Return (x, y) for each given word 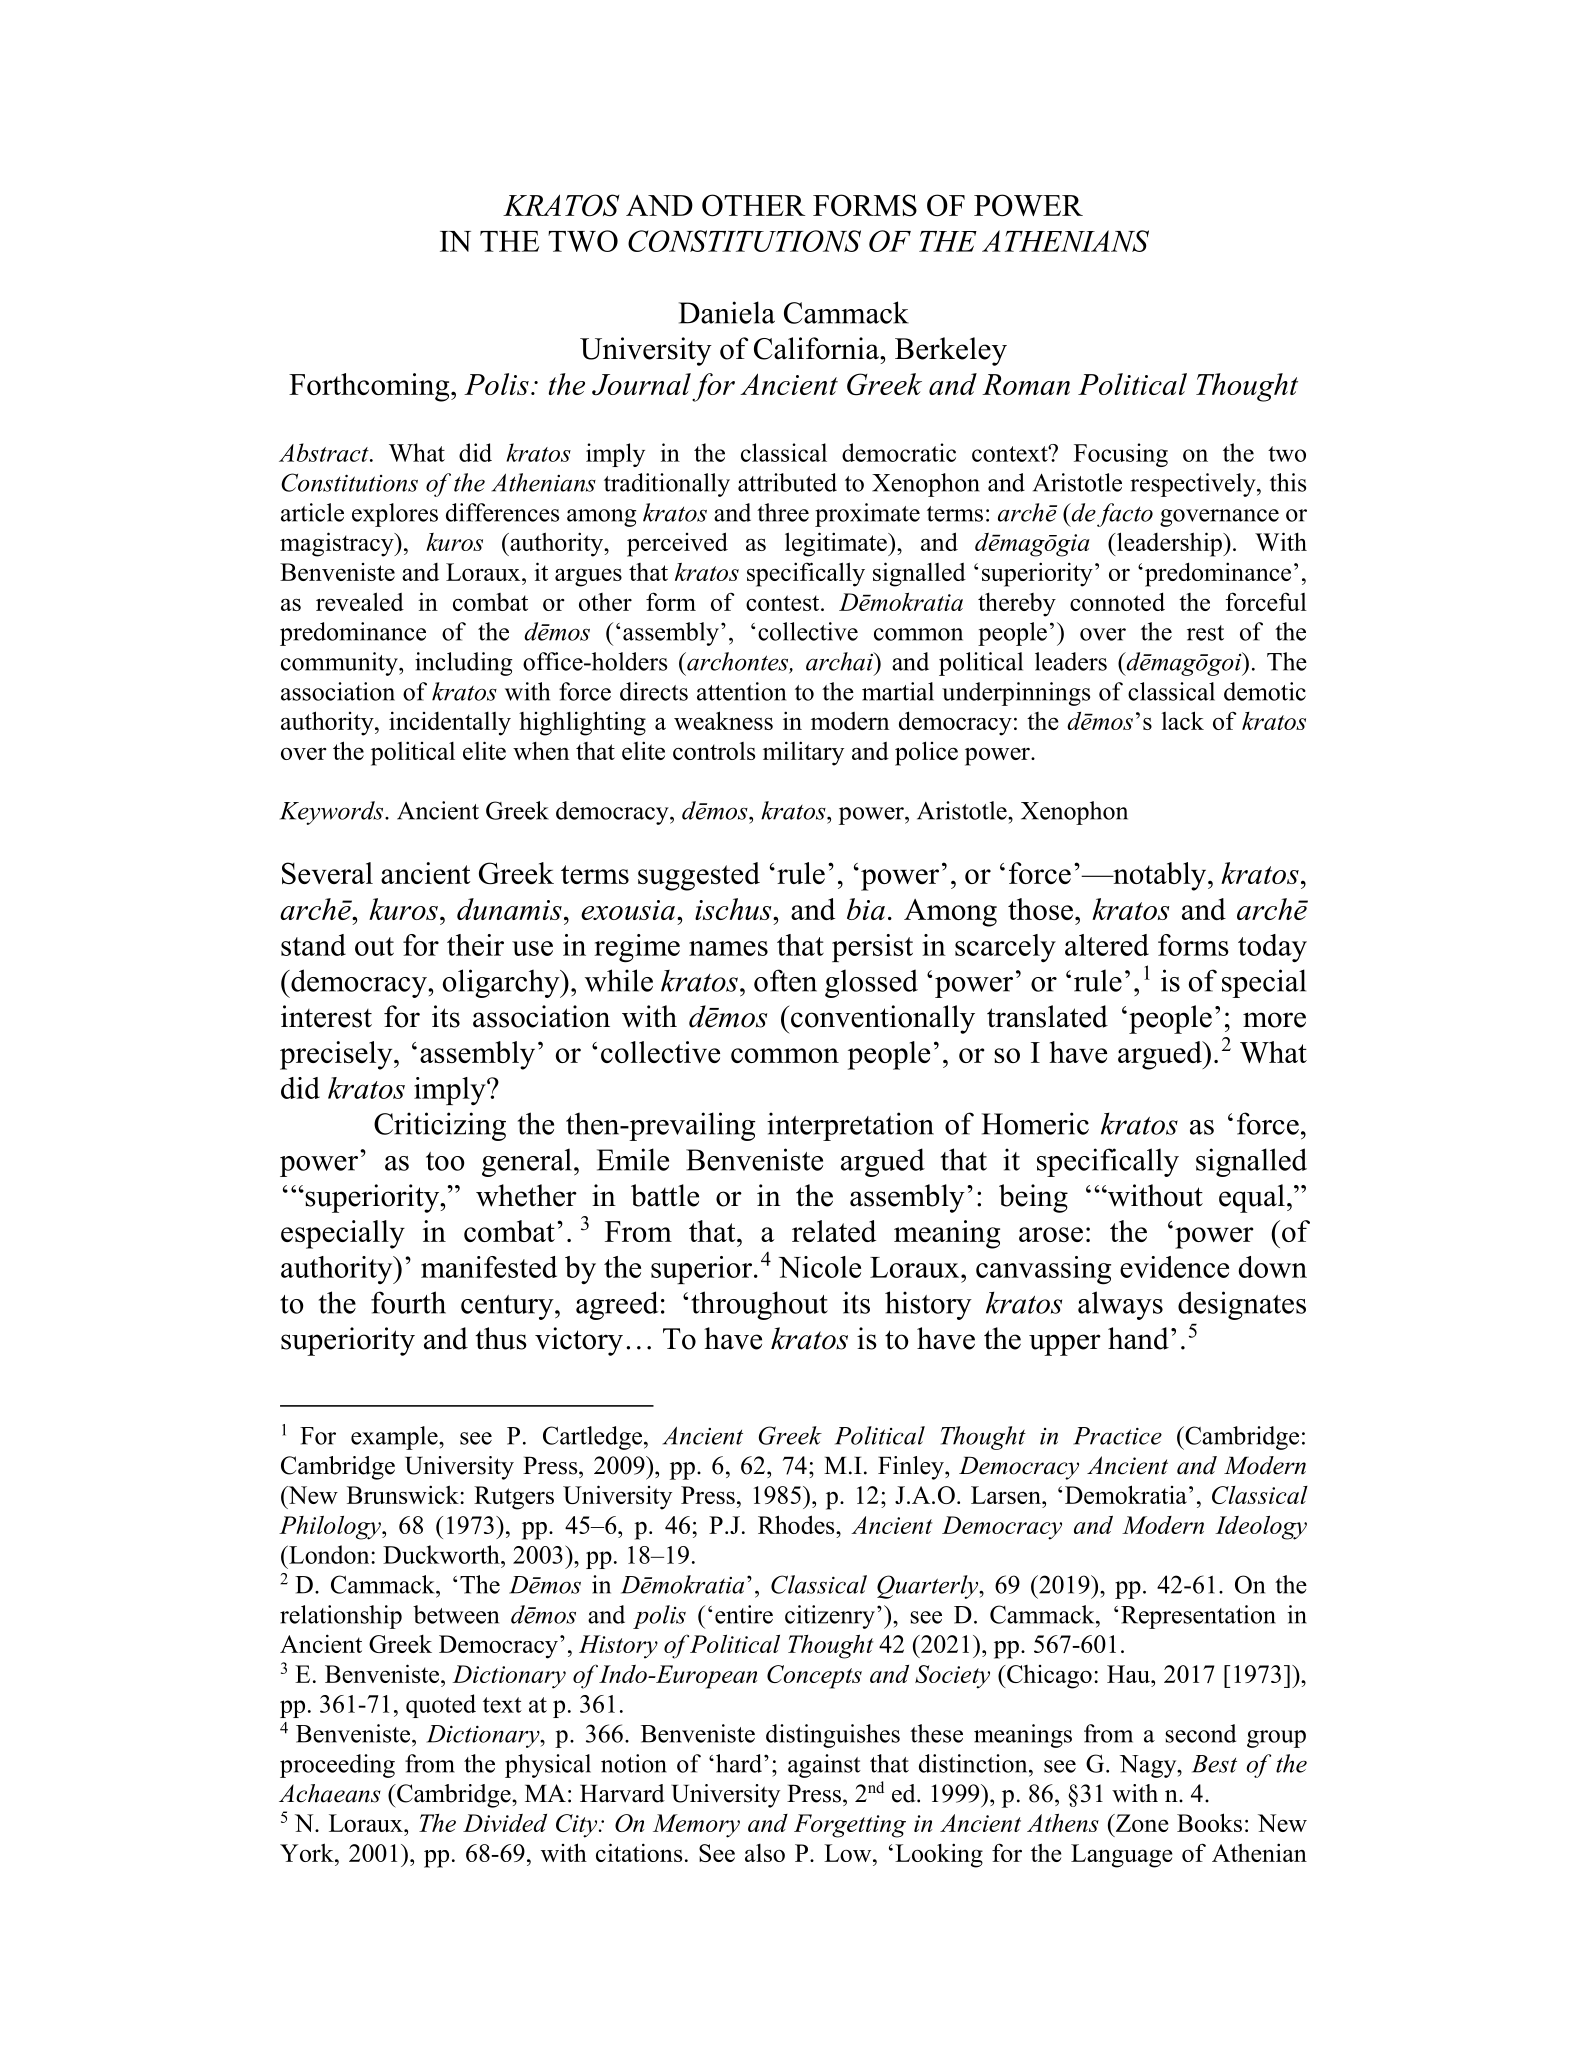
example (395, 1438)
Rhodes (797, 1524)
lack (1182, 720)
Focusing (1121, 455)
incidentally (450, 723)
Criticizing (440, 1126)
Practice (1117, 1436)
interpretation (850, 1126)
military (803, 753)
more (1274, 1020)
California (817, 348)
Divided (505, 1823)
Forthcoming (370, 387)
